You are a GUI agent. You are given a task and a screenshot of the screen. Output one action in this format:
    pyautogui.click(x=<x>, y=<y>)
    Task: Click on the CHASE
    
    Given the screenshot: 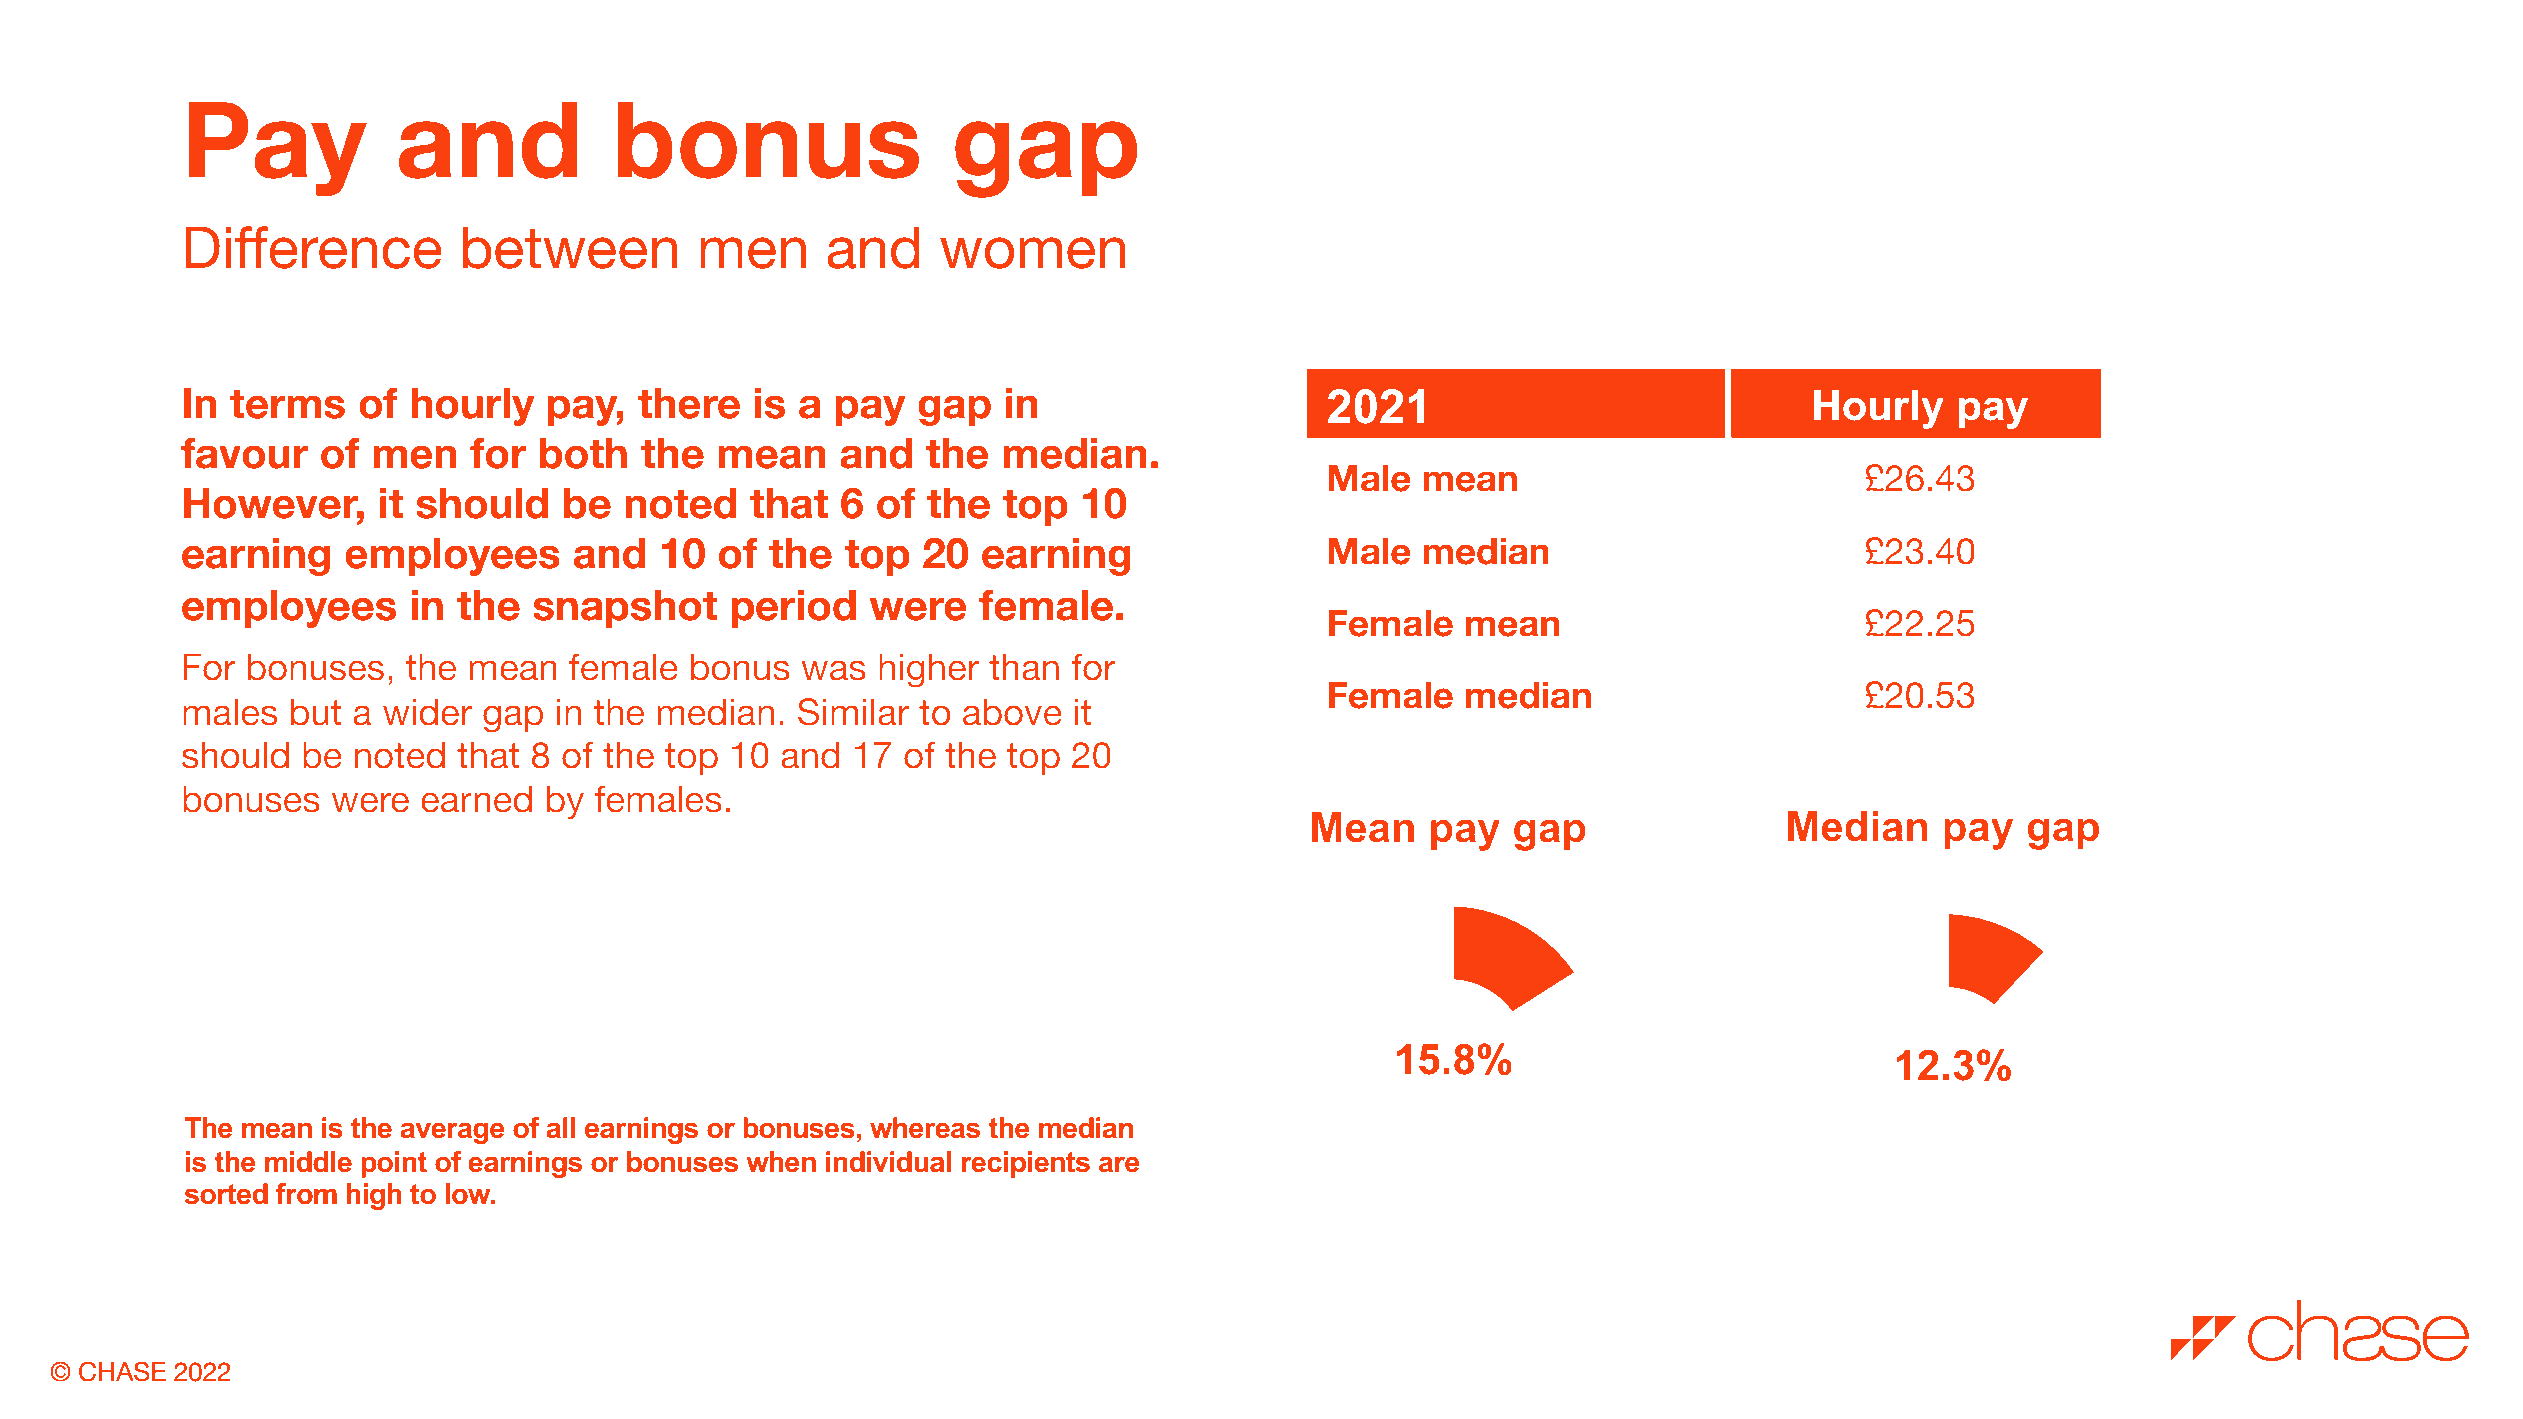 What is the action you would take?
    pyautogui.click(x=122, y=1371)
